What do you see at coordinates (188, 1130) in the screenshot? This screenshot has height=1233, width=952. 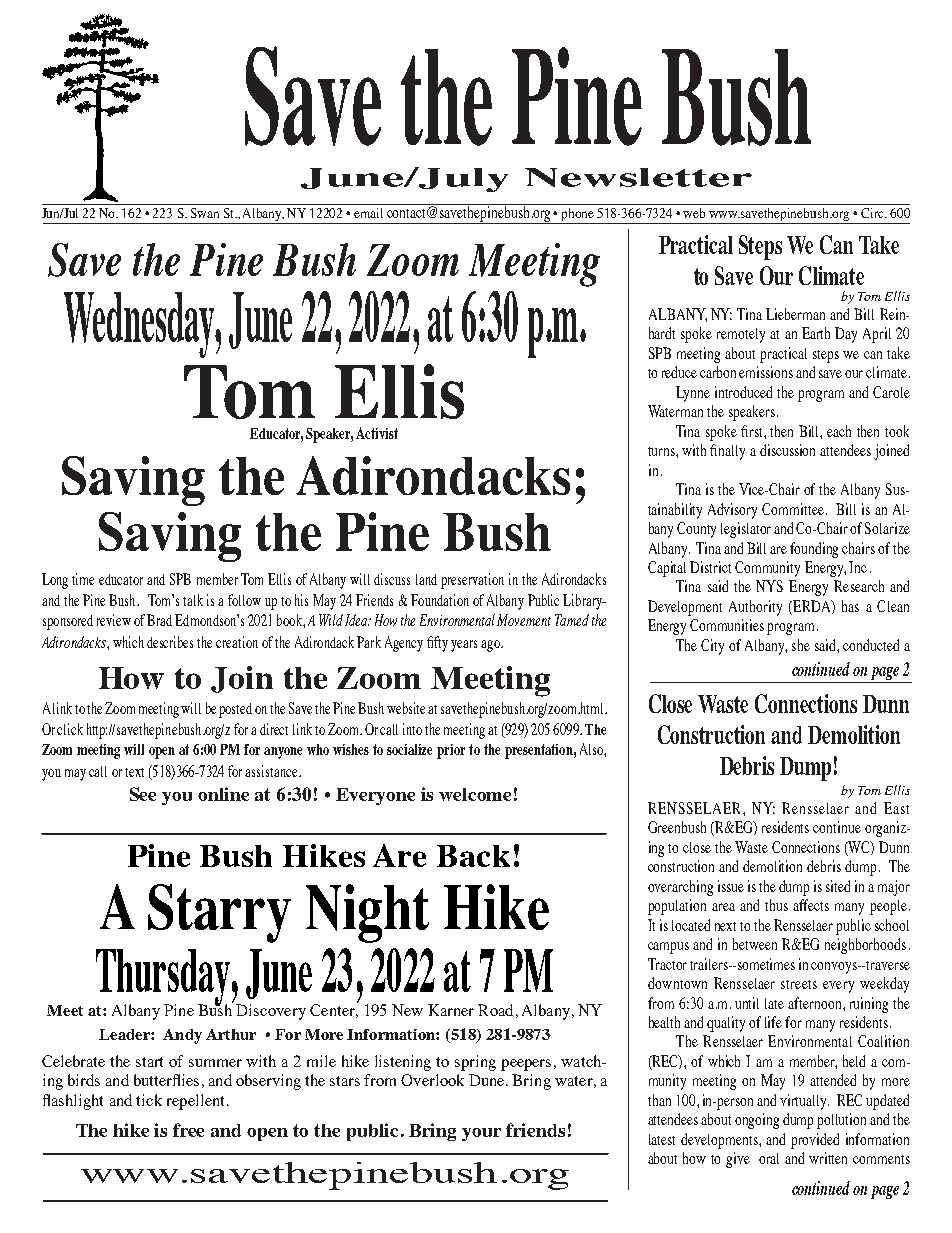 I see `free` at bounding box center [188, 1130].
